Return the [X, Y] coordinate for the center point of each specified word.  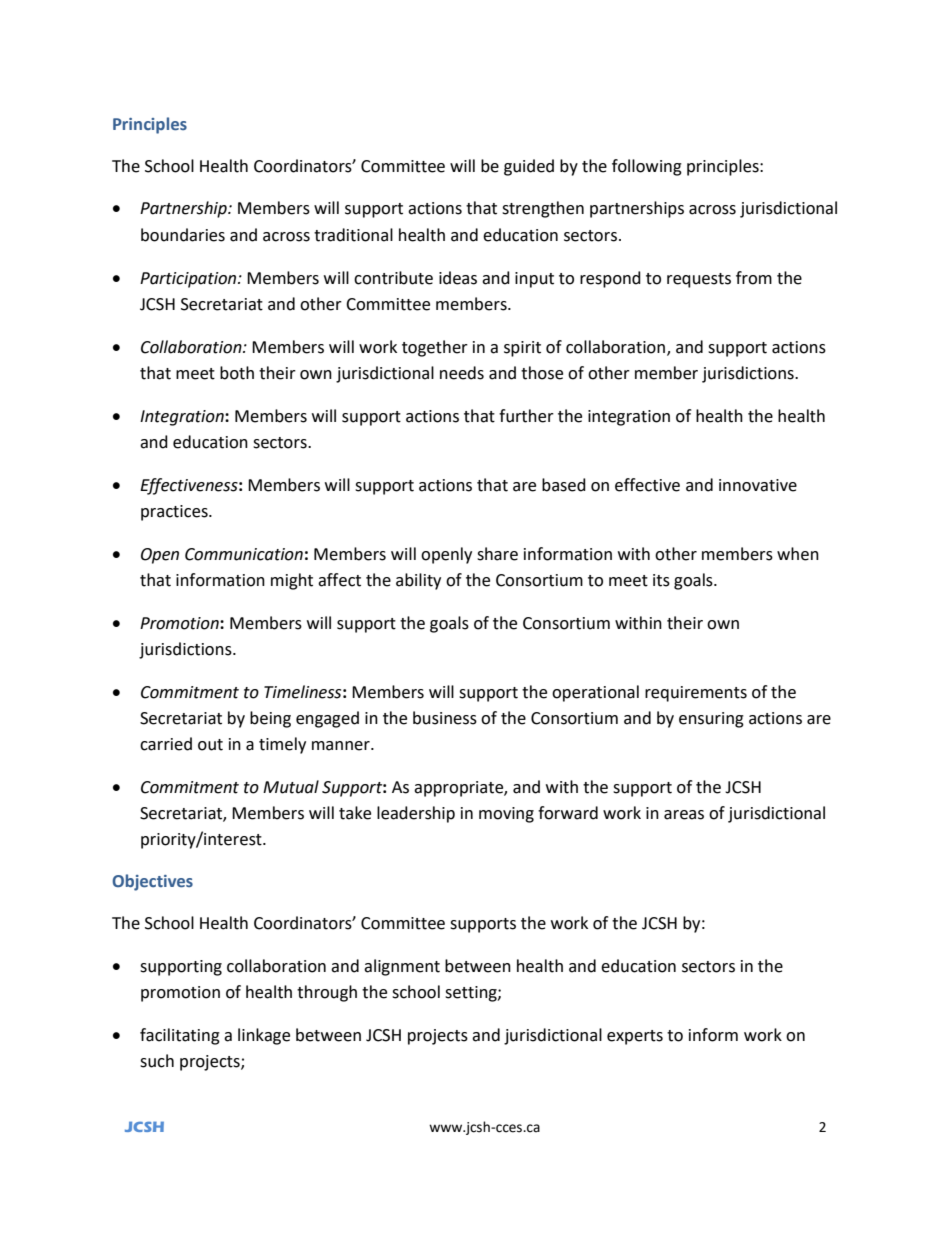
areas [684, 815]
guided [529, 167]
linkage [264, 1036]
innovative [758, 485]
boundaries [183, 235]
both [237, 373]
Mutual [291, 787]
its [661, 580]
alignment [402, 967]
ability [418, 581]
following [647, 167]
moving [506, 815]
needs [462, 373]
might [292, 581]
